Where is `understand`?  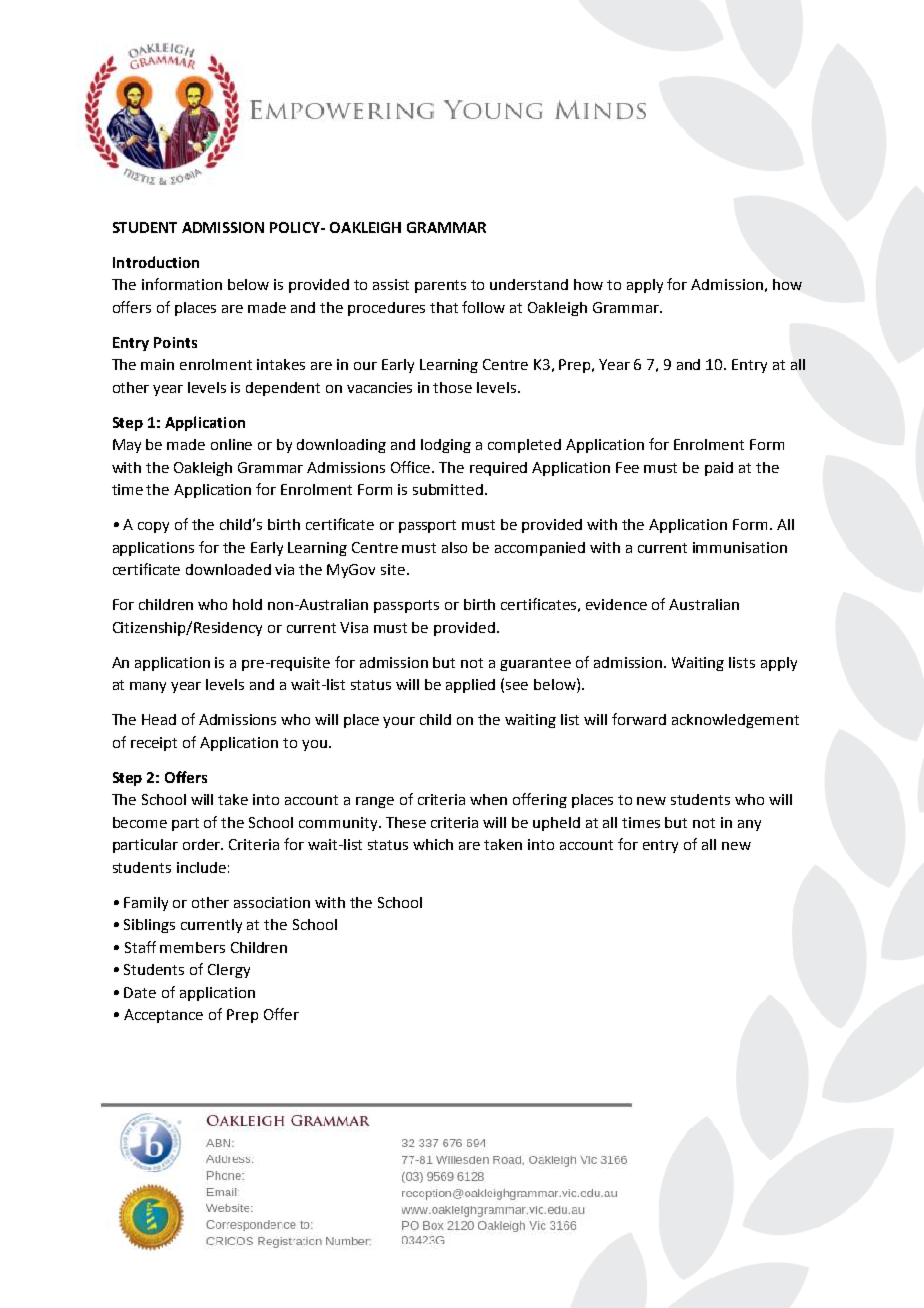 understand is located at coordinates (529, 284).
